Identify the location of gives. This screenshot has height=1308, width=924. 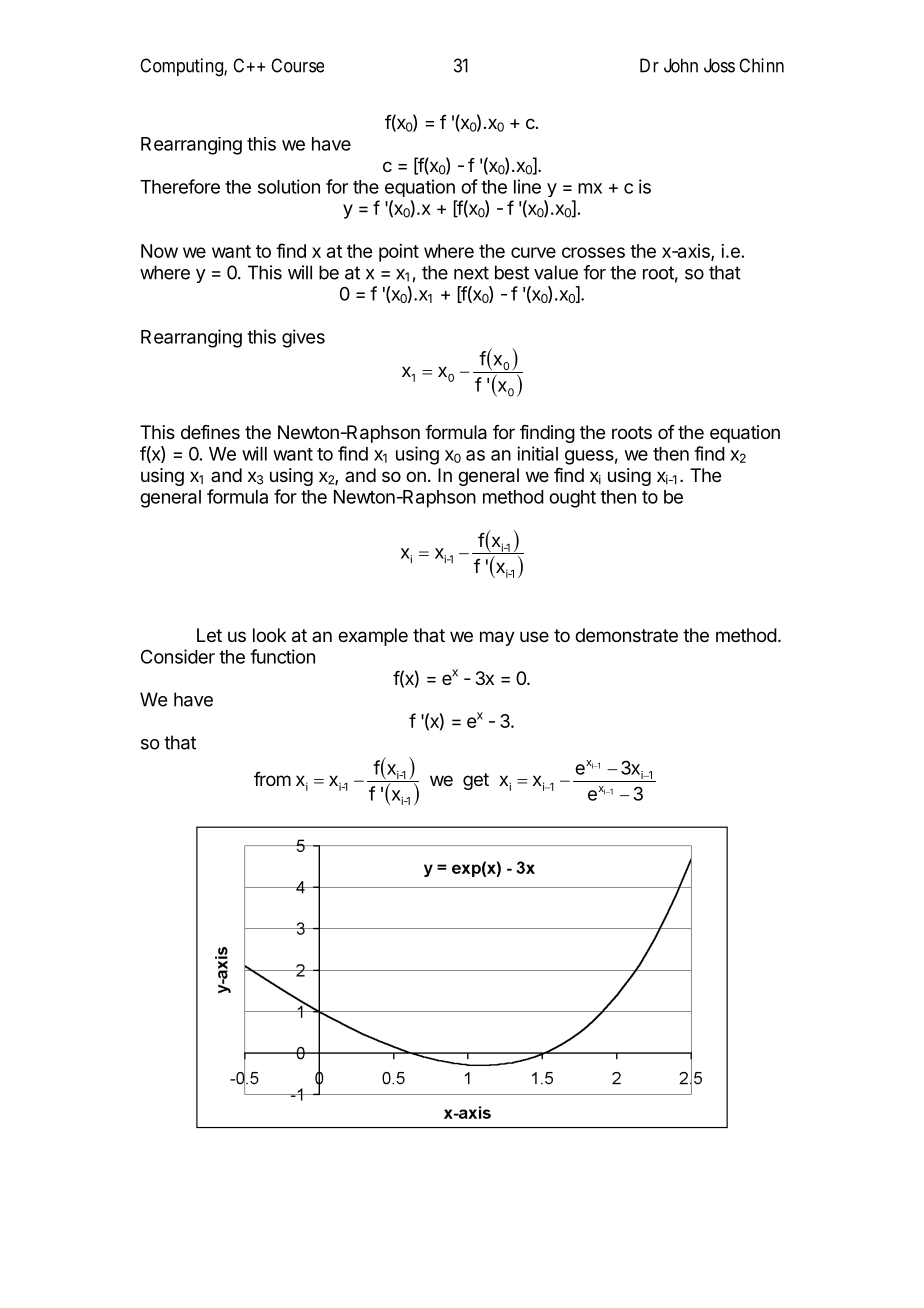
(303, 338).
